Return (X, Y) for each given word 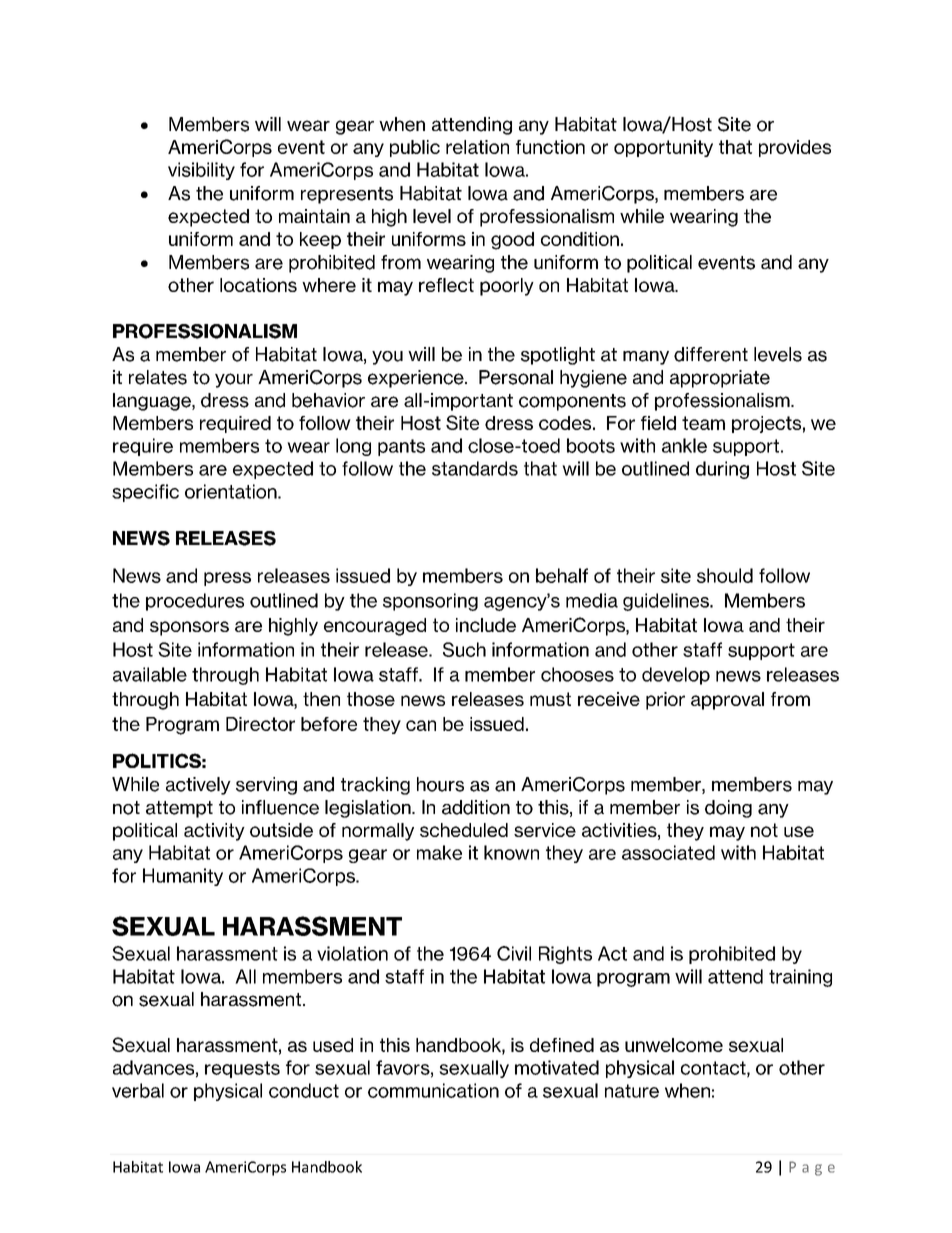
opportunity (663, 148)
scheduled (464, 830)
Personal (516, 377)
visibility (201, 171)
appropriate (720, 379)
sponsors (189, 628)
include (486, 625)
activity (214, 832)
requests (242, 1069)
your (234, 380)
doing (728, 809)
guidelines (667, 602)
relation (477, 147)
